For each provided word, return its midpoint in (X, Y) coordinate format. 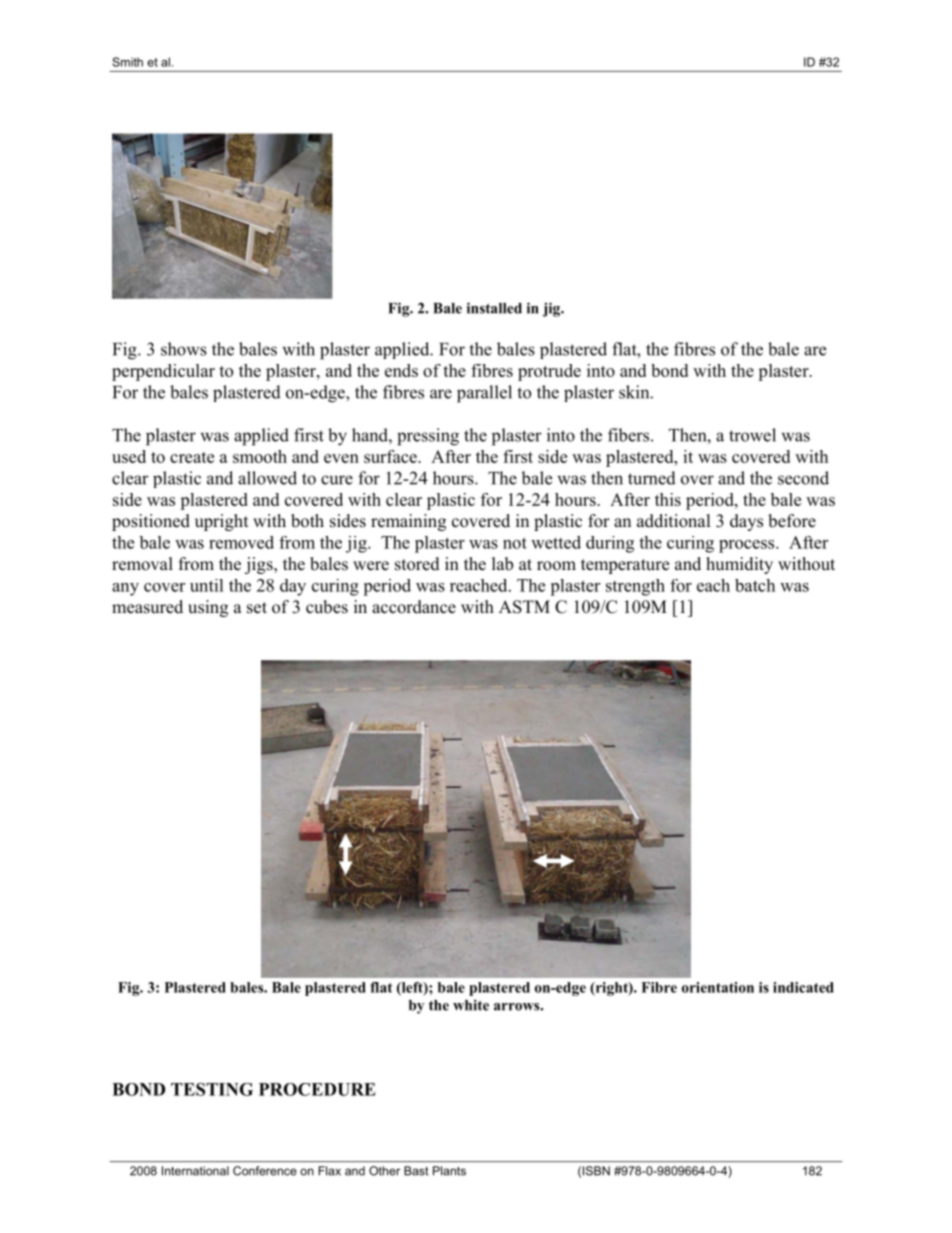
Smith (127, 62)
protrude (549, 372)
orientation (718, 987)
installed (494, 308)
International (195, 1171)
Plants (449, 1171)
